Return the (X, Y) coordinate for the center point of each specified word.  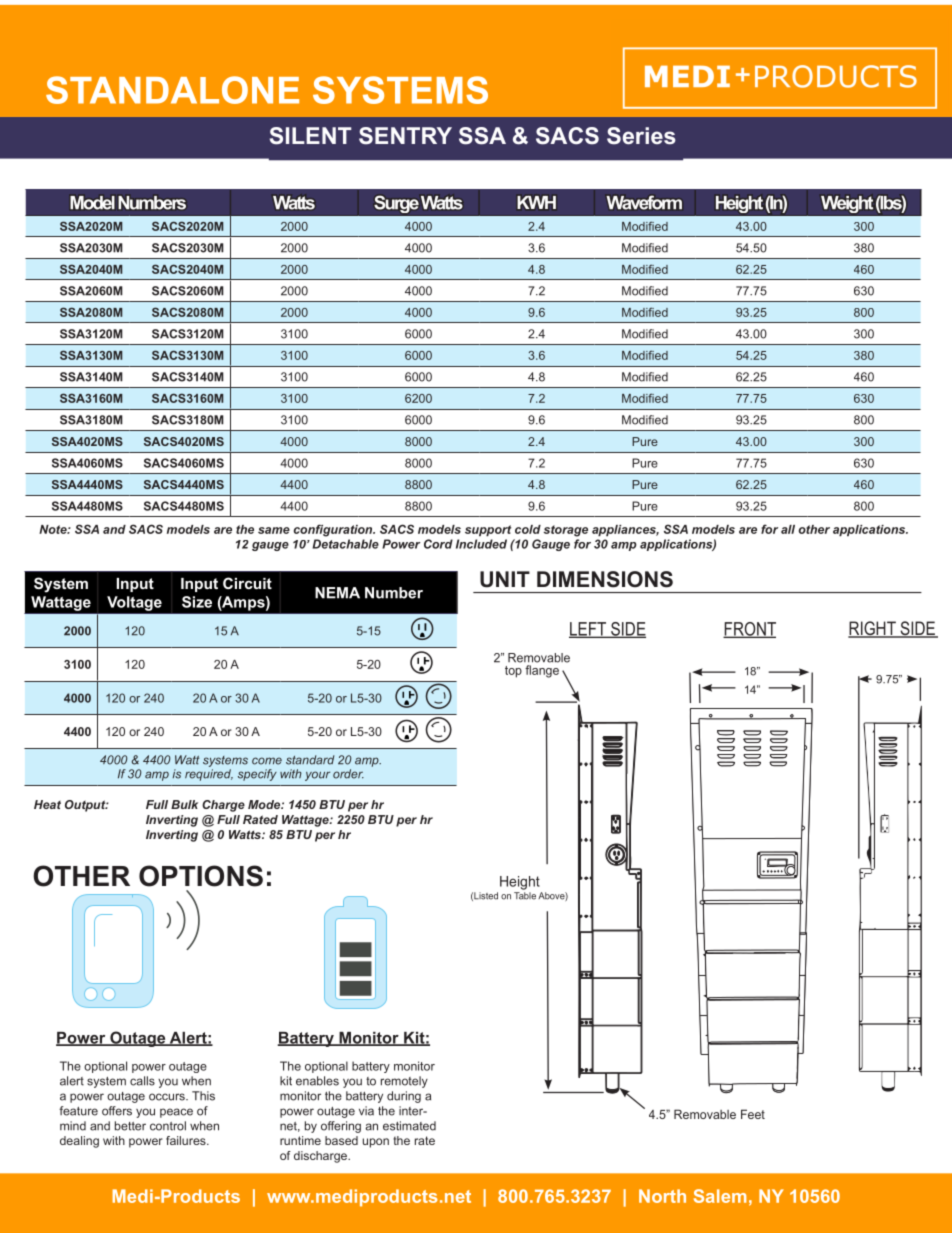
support (488, 531)
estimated (409, 1126)
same (274, 530)
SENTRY (405, 136)
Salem (720, 1196)
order (348, 774)
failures (187, 1140)
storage (566, 531)
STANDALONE (172, 90)
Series (641, 136)
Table (525, 896)
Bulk (184, 804)
